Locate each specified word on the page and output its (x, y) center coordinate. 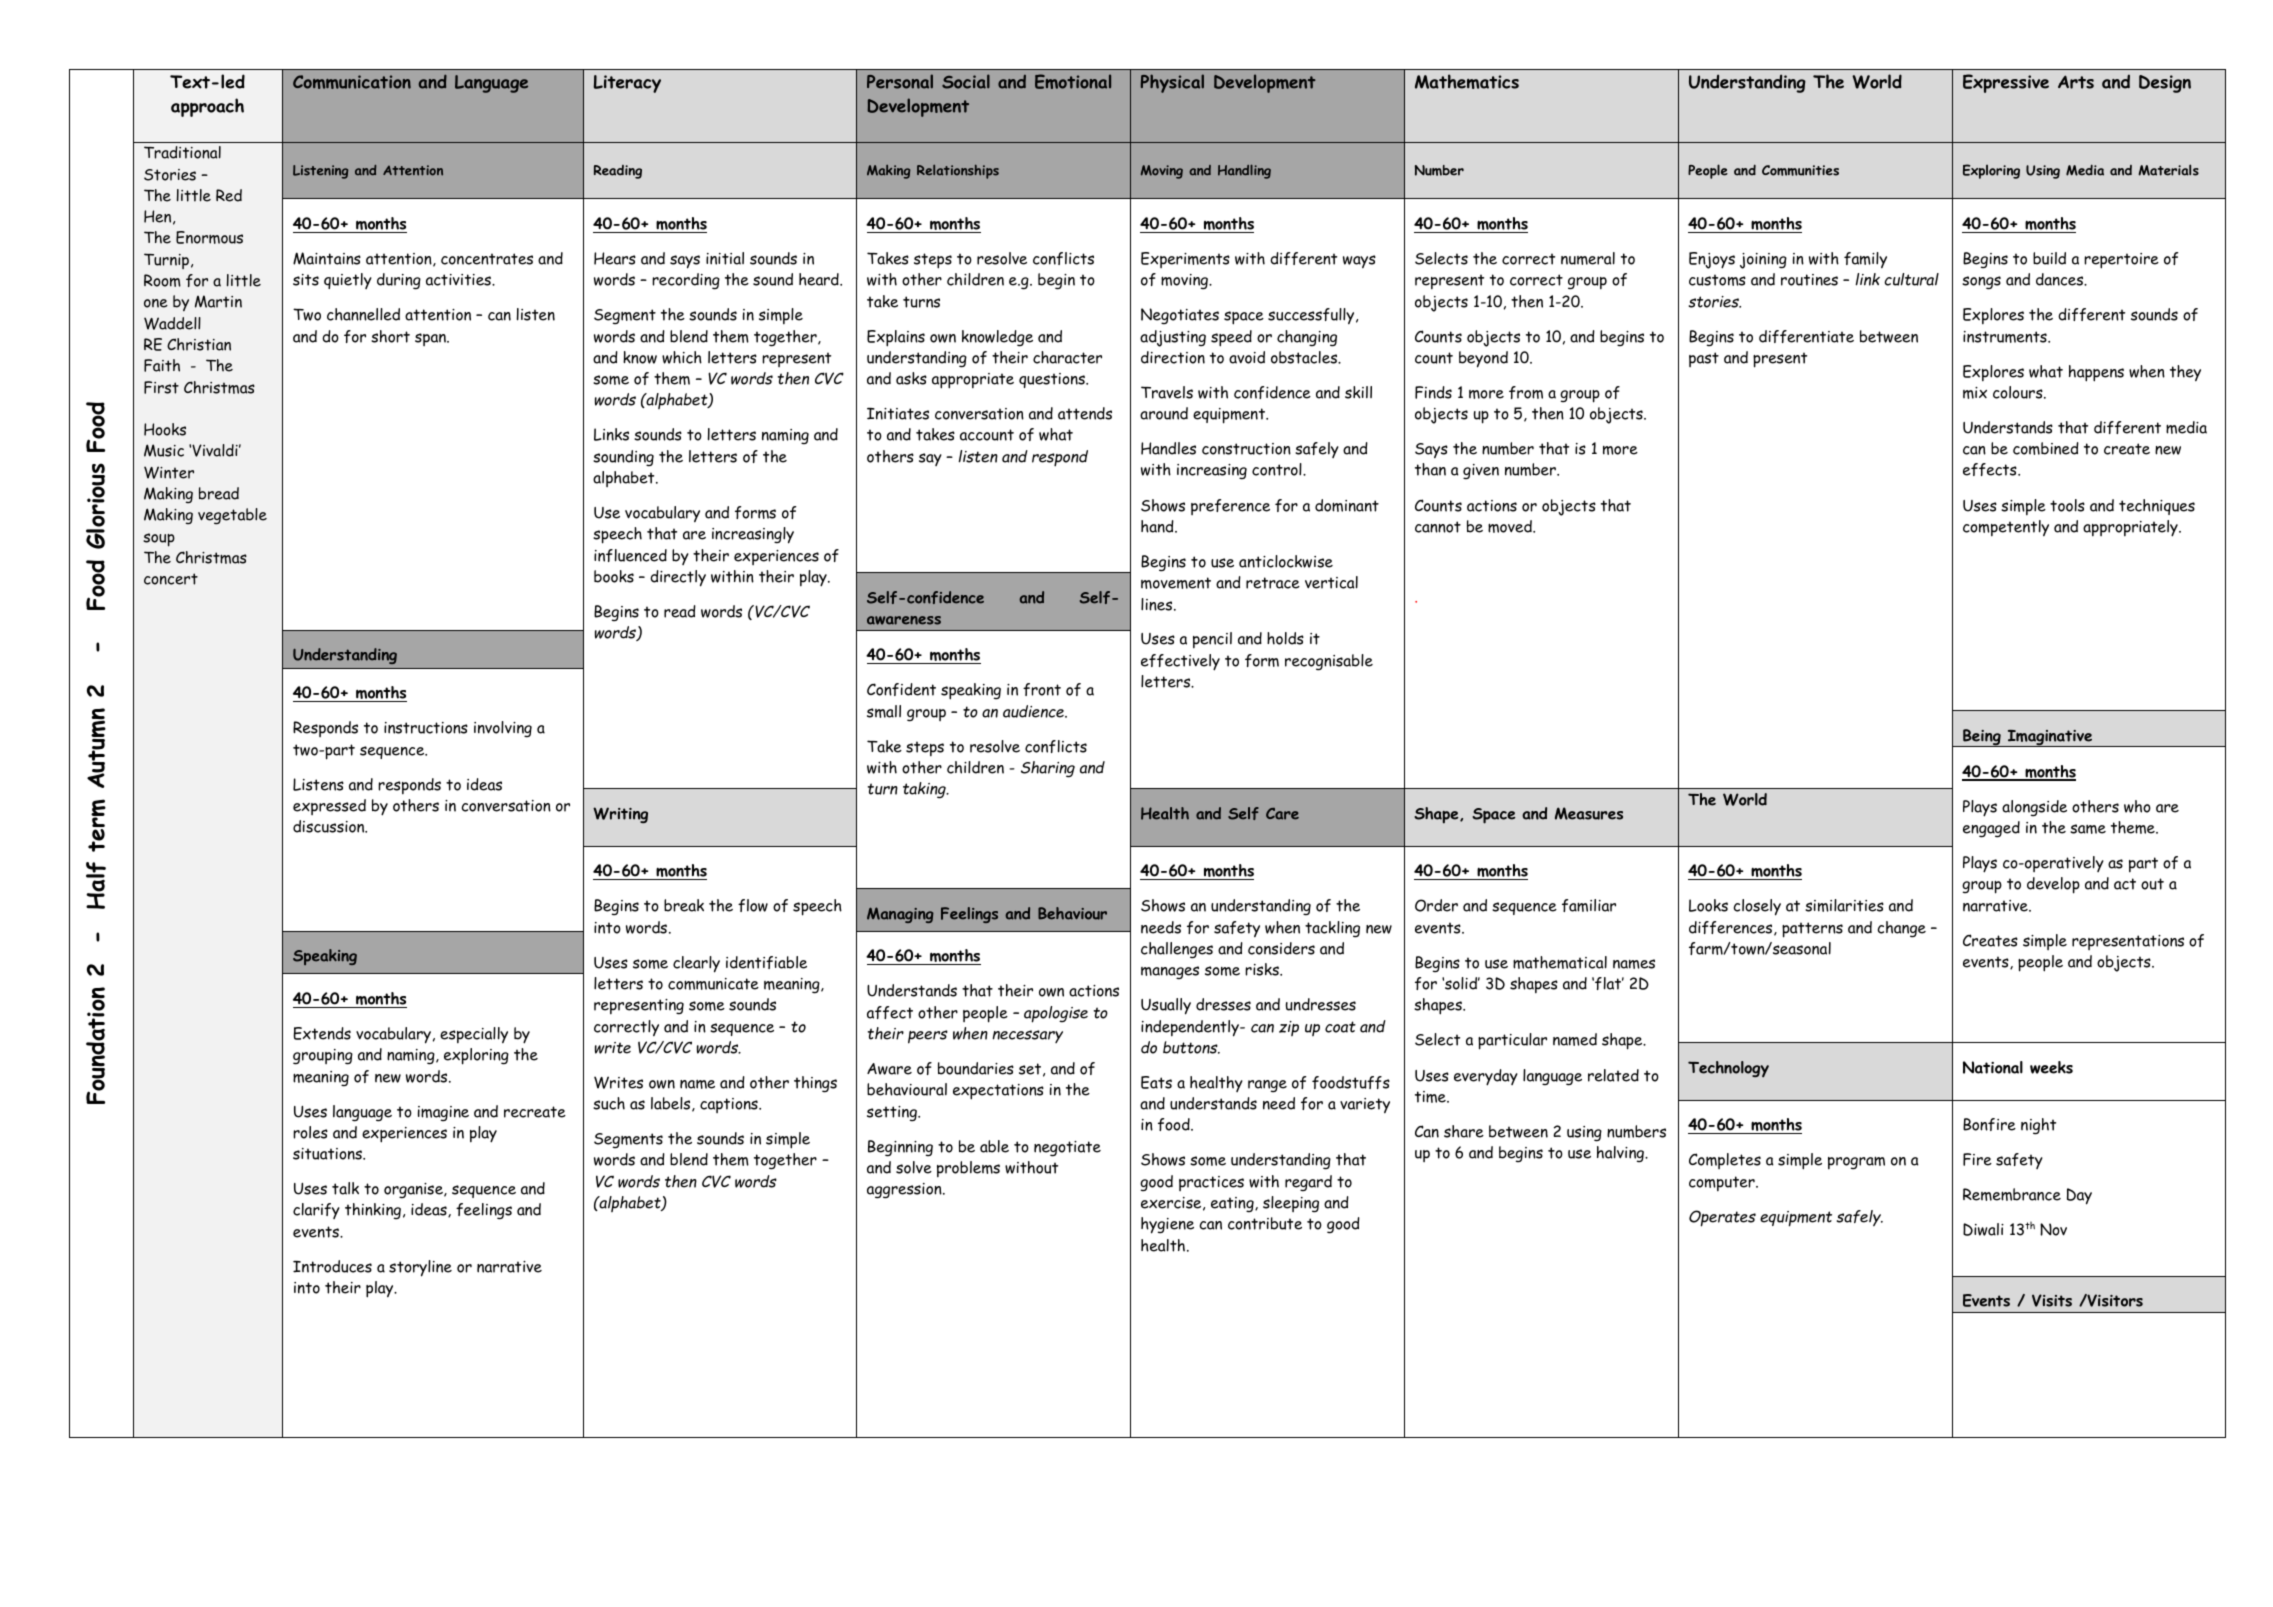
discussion (330, 826)
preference (1230, 507)
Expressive (2006, 83)
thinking (373, 1211)
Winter (169, 472)
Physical (1172, 83)
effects (1991, 469)
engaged (1991, 829)
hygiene (1167, 1225)
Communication (352, 82)
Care (1282, 814)
